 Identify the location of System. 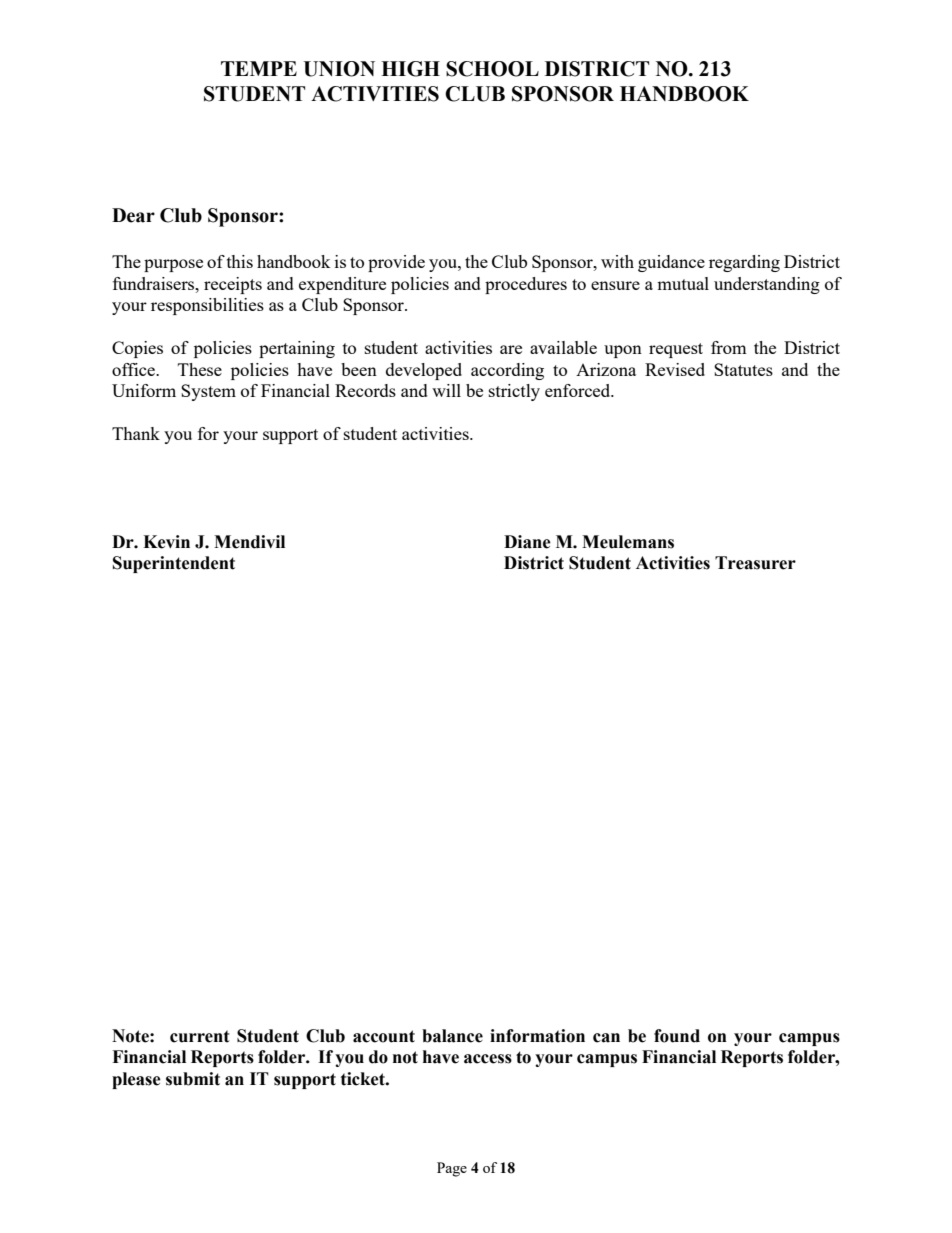
(208, 392).
